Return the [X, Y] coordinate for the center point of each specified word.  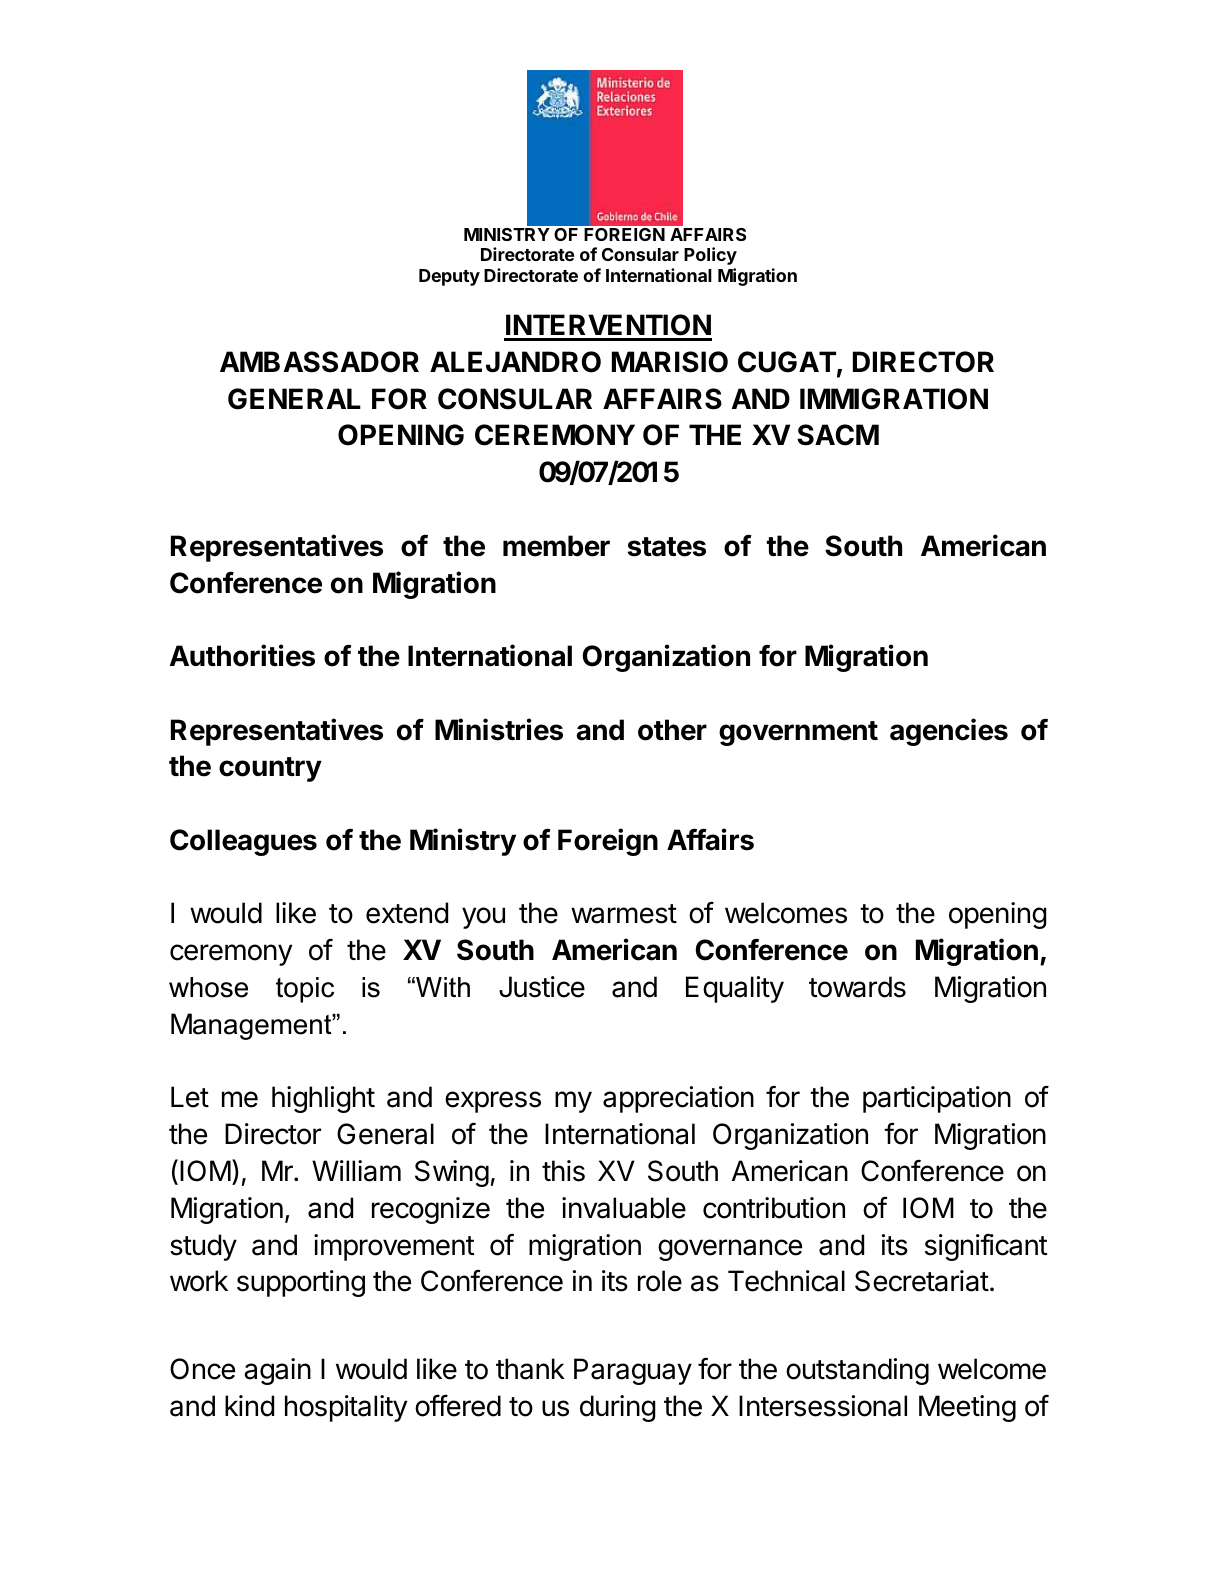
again [277, 1371]
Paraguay [633, 1371]
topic [305, 990]
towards [857, 987]
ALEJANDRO [515, 362]
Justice [542, 987]
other [672, 730]
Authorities [242, 655]
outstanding [857, 1371]
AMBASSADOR [319, 362]
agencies [949, 732]
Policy [710, 256]
